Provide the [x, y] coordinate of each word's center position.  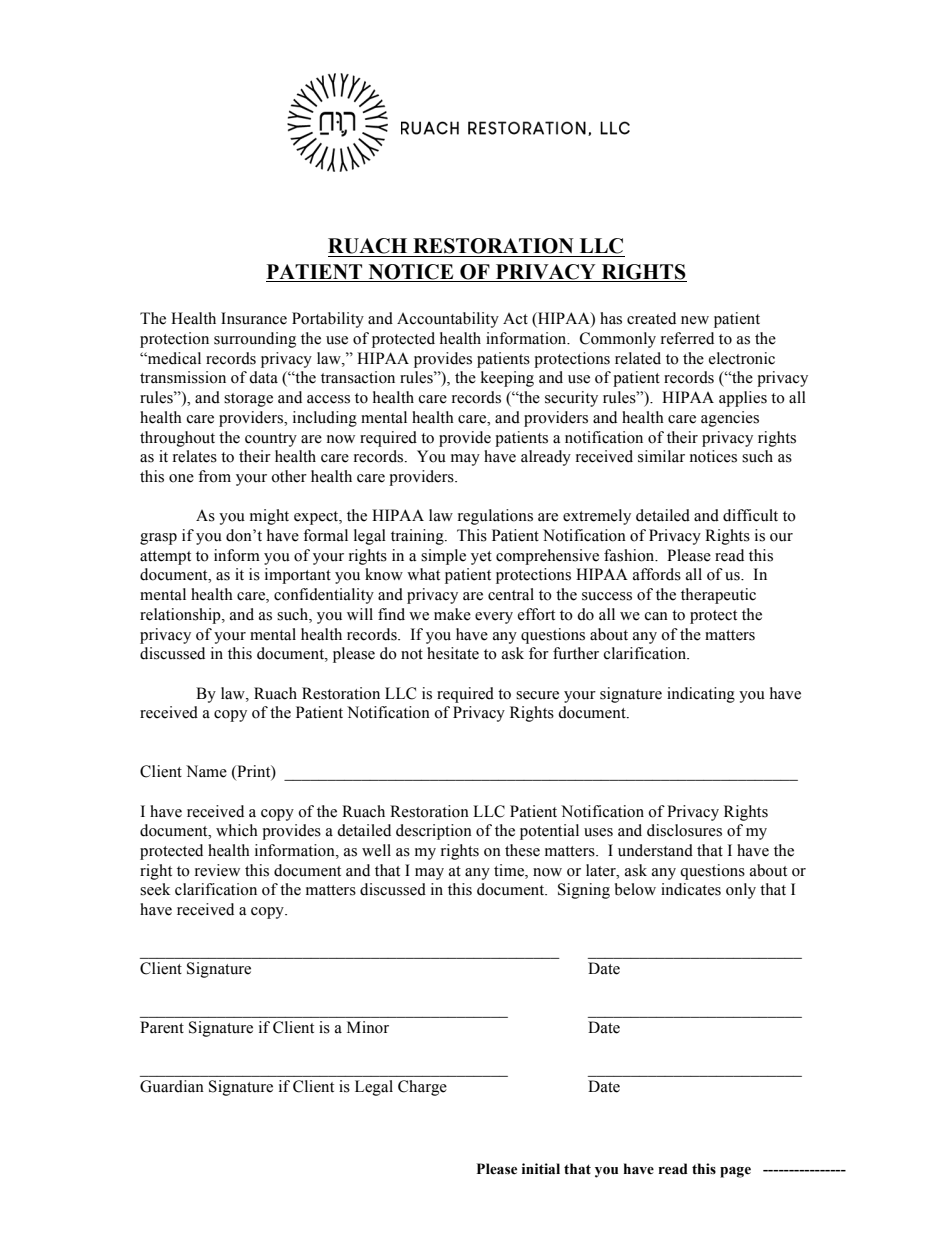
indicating [701, 695]
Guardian [172, 1086]
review [217, 870]
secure [537, 695]
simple [443, 557]
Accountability [448, 320]
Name [206, 771]
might [269, 517]
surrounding [255, 340]
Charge [422, 1088]
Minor [368, 1027]
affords [657, 574]
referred [687, 338]
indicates [691, 889]
